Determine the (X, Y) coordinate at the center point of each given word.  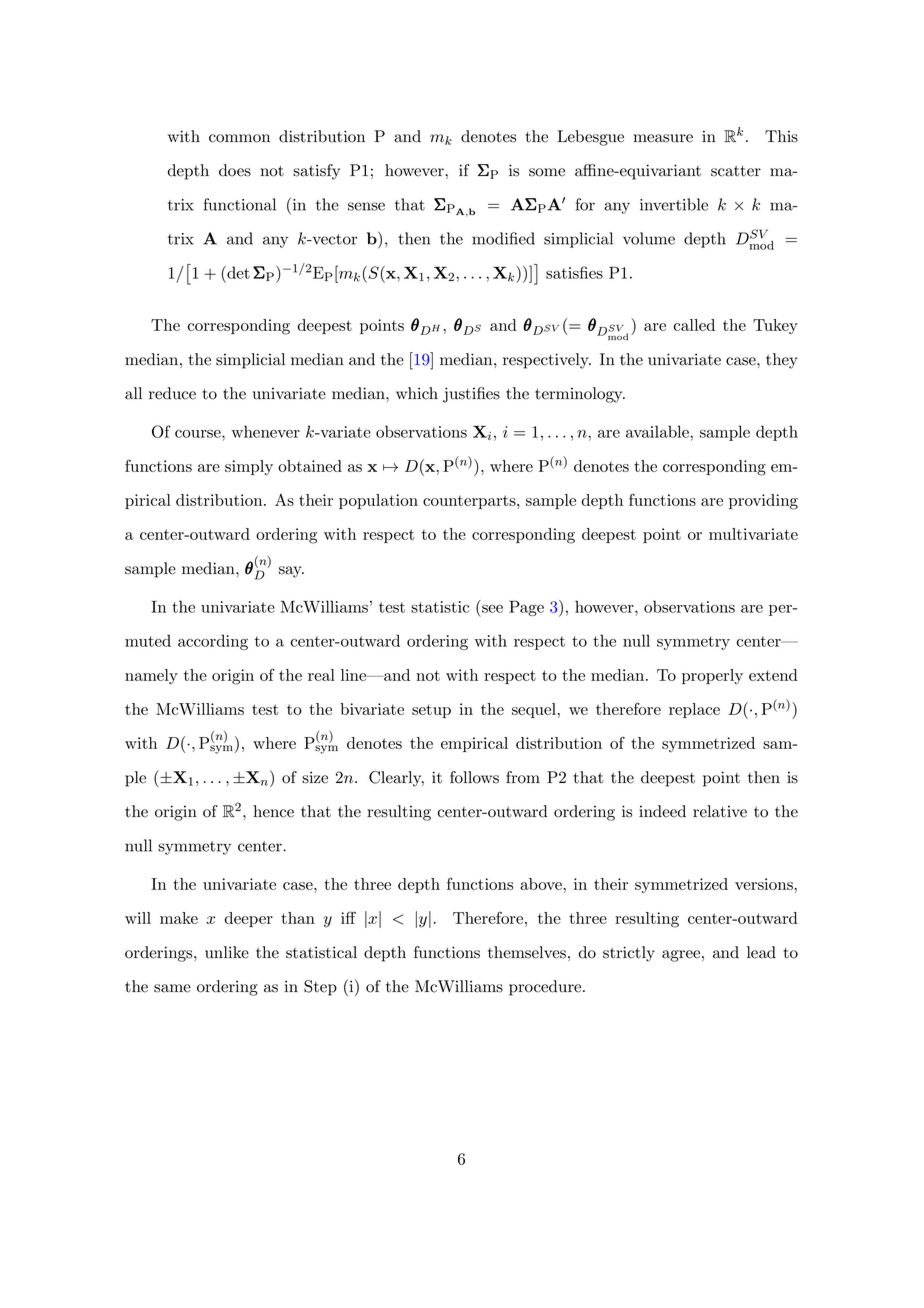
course (199, 434)
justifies (471, 395)
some (547, 172)
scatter (736, 171)
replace (694, 710)
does (235, 170)
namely (151, 676)
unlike (227, 952)
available (658, 431)
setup (431, 711)
